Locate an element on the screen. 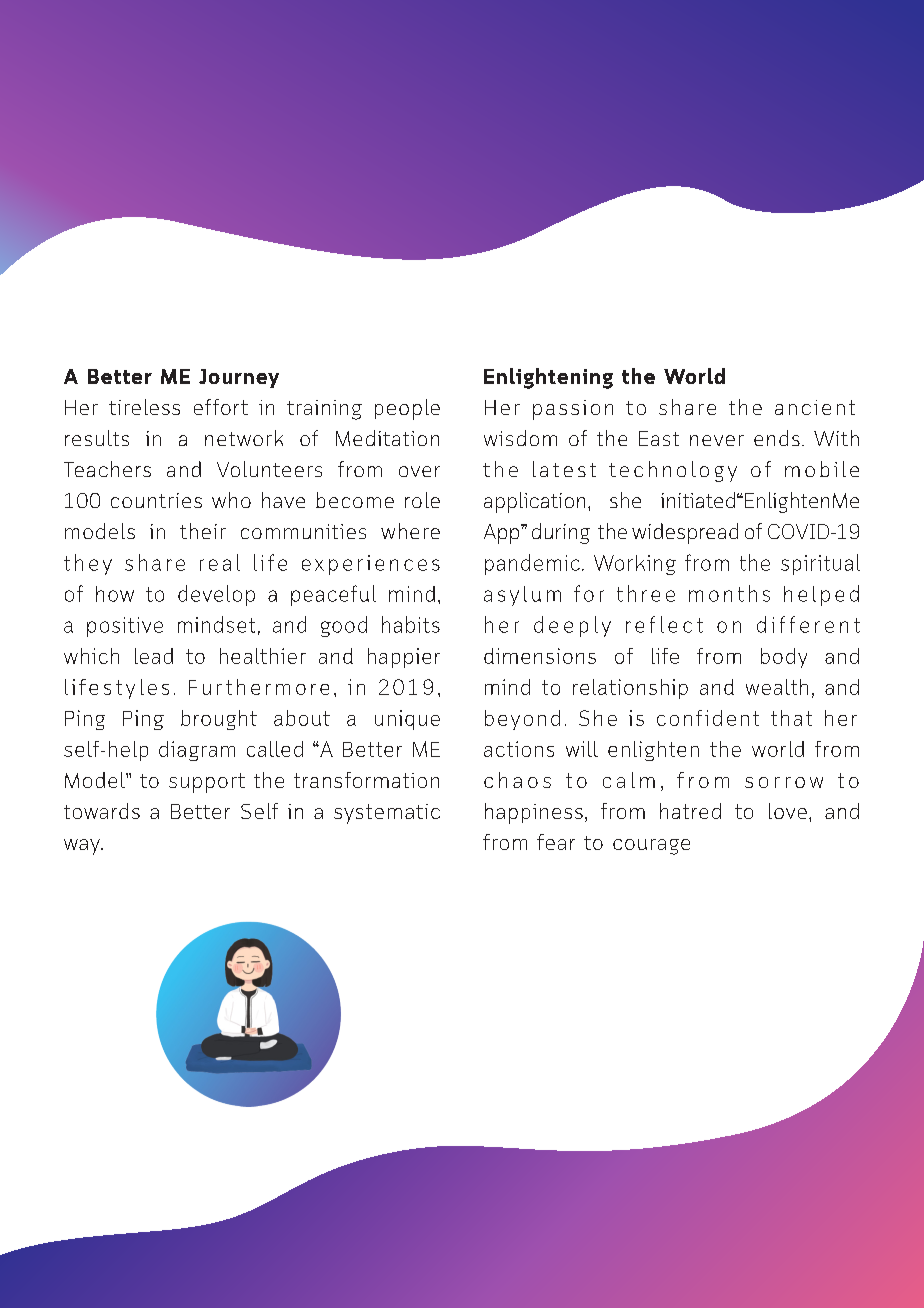  people is located at coordinates (407, 409).
